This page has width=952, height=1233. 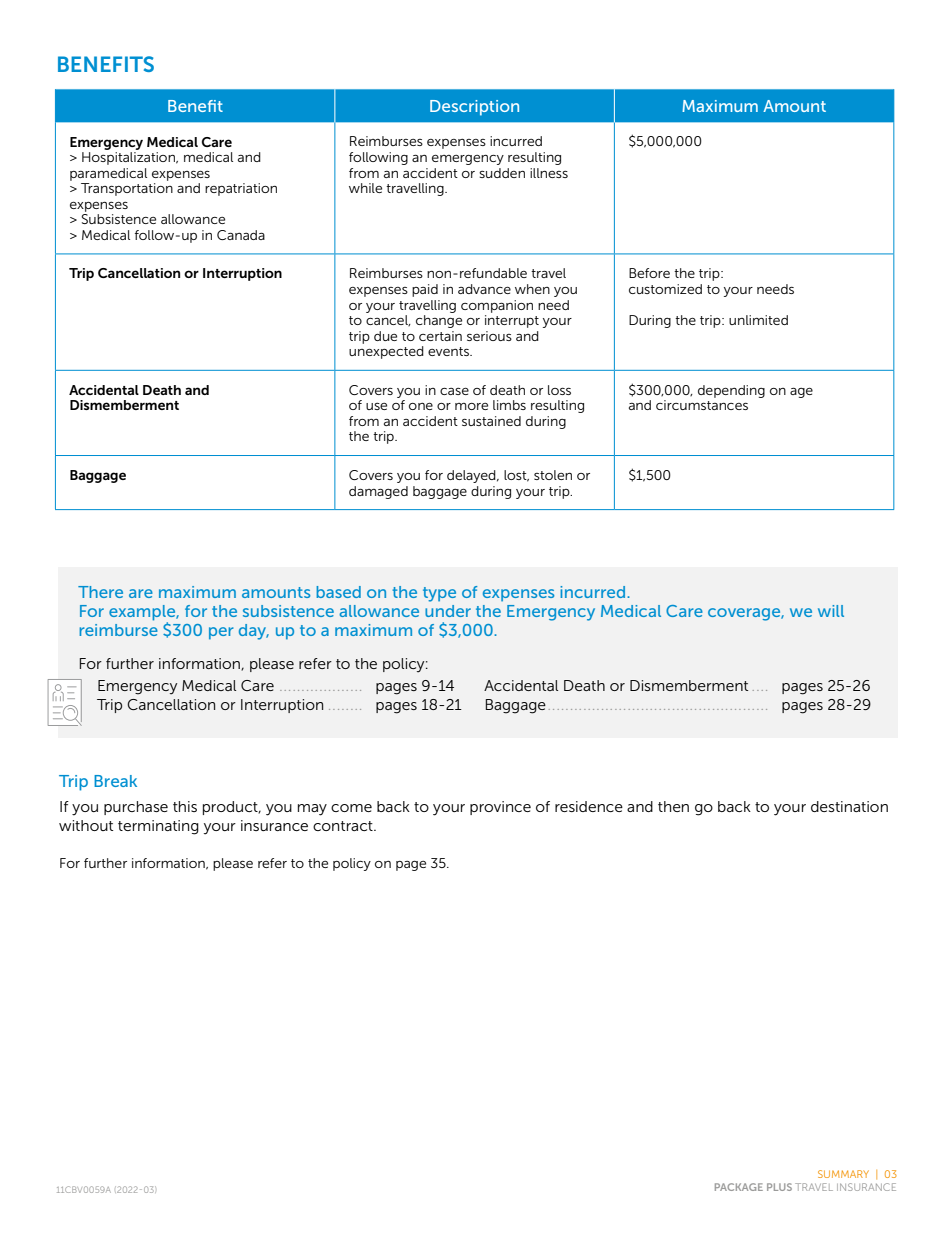 What do you see at coordinates (516, 476) in the page?
I see `lost` at bounding box center [516, 476].
